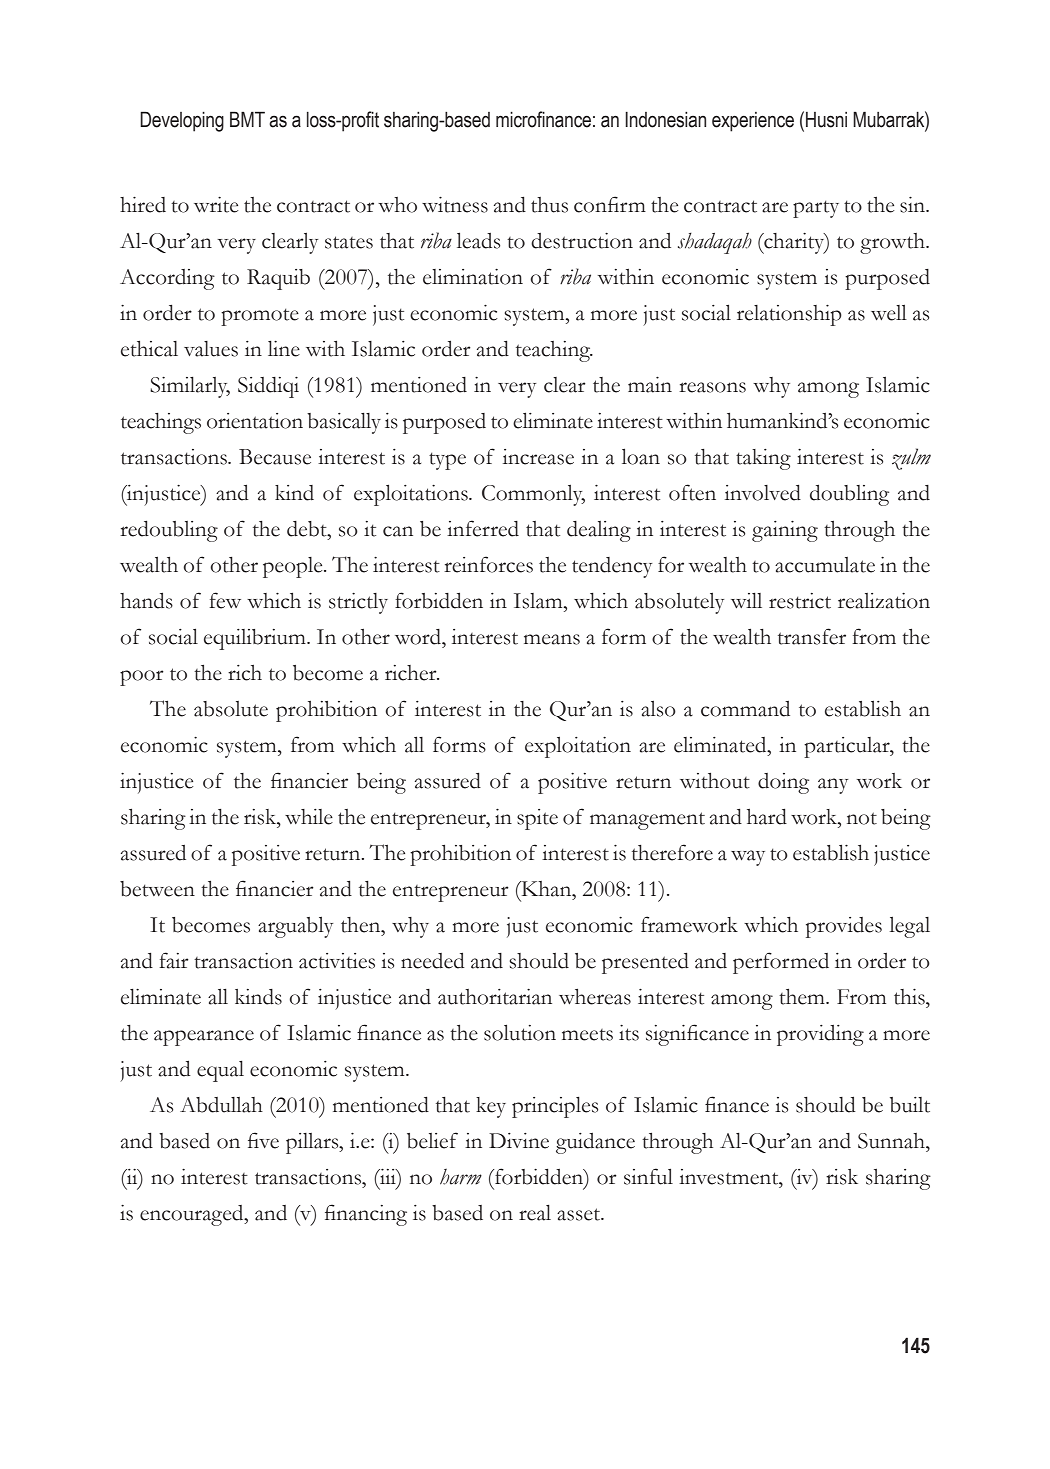 This page has height=1469, width=1050. I want to click on Divine, so click(519, 1141).
